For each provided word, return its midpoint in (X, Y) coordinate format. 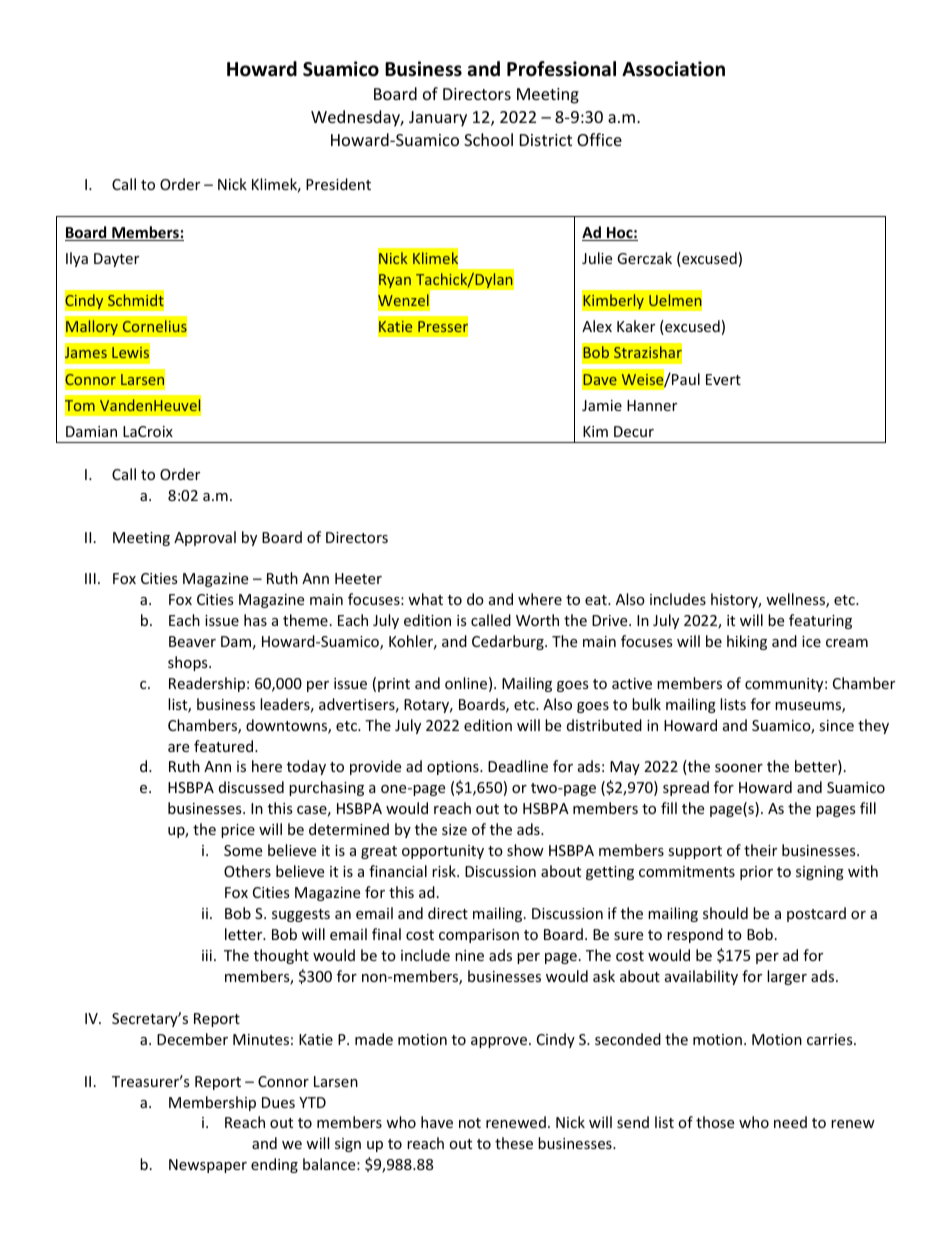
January (438, 119)
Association (673, 69)
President (338, 184)
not (470, 1123)
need (790, 1122)
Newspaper (208, 1166)
